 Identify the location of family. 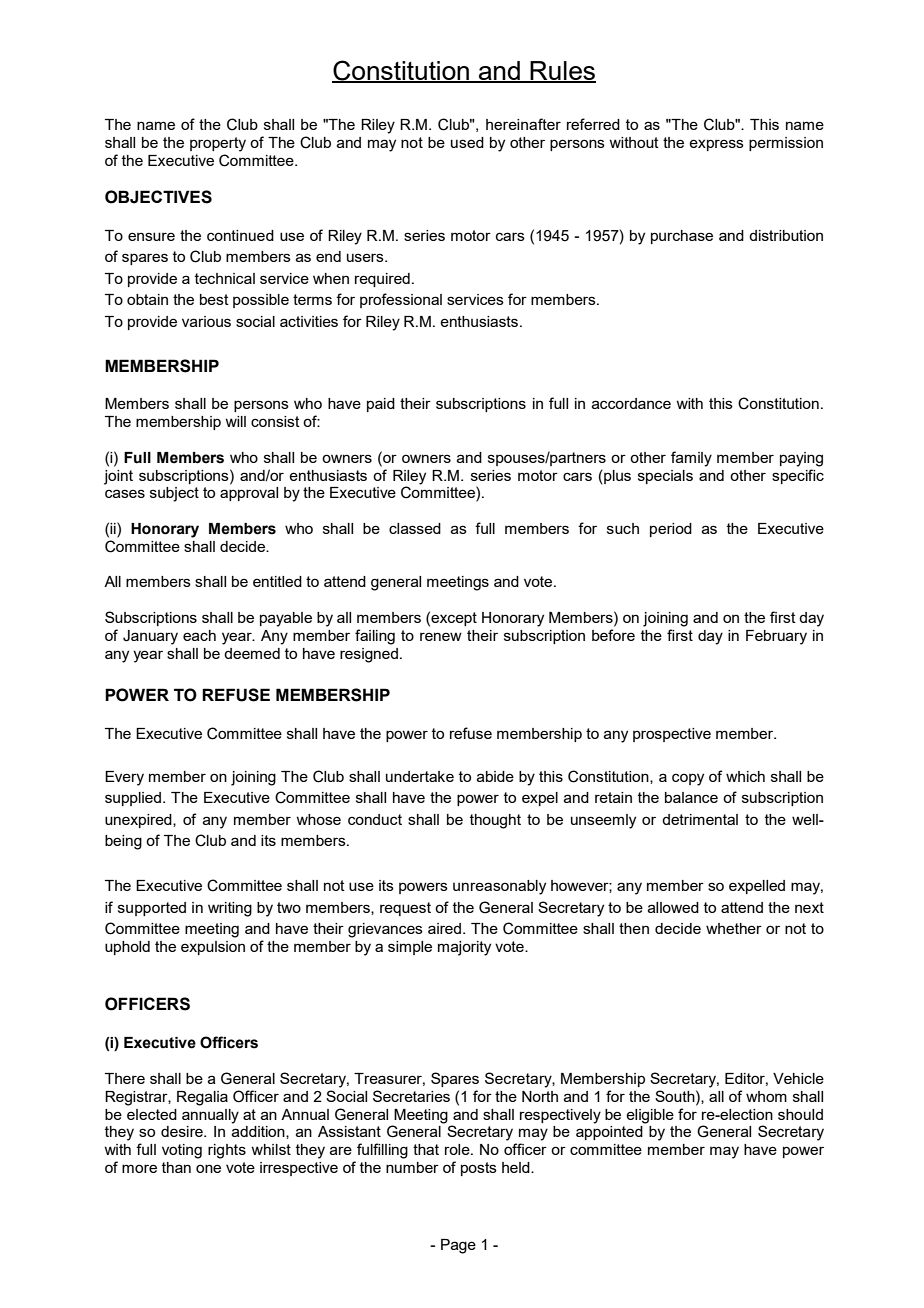
(691, 459).
